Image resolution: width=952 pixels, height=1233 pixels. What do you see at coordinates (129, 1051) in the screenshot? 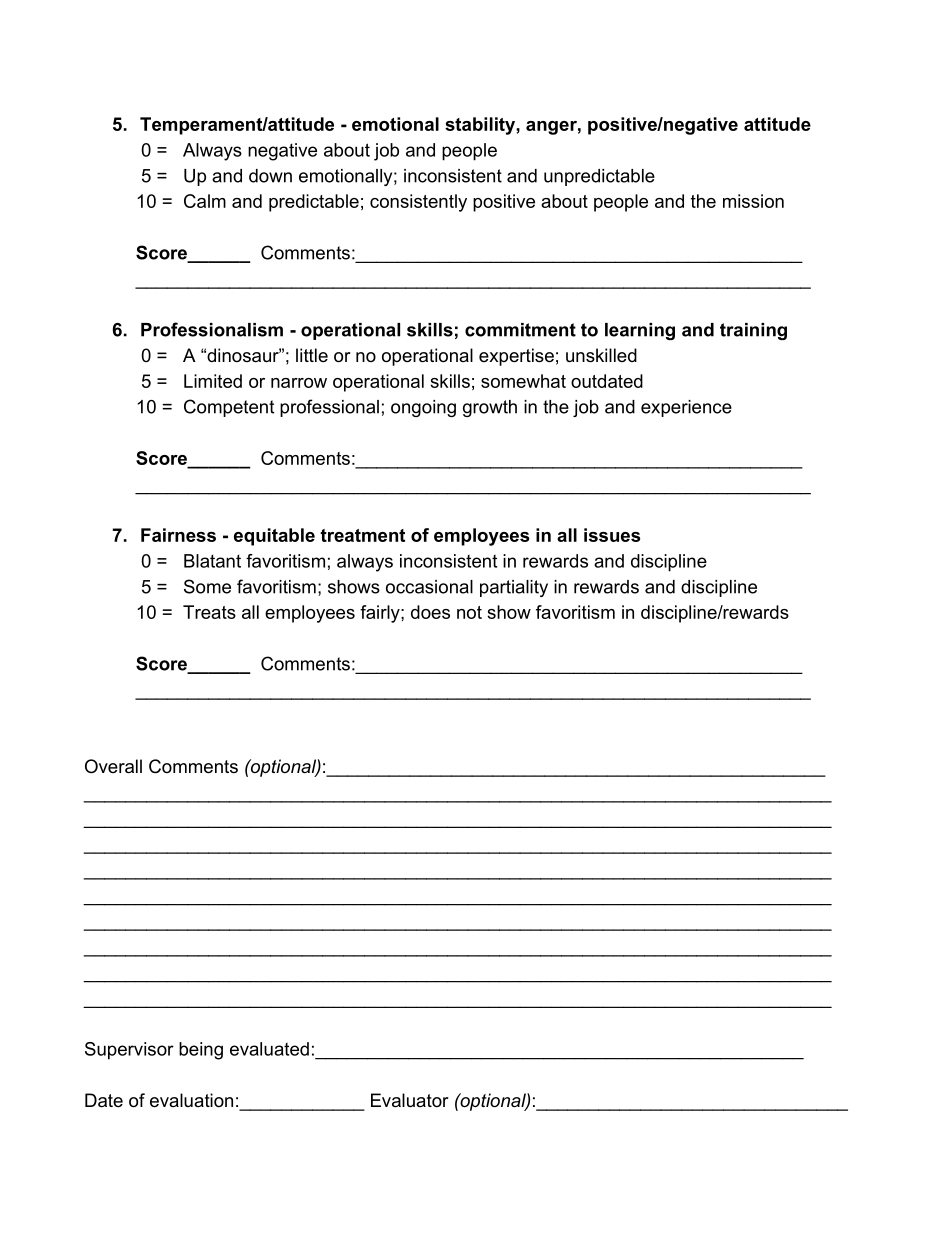
I see `Supervisor` at bounding box center [129, 1051].
